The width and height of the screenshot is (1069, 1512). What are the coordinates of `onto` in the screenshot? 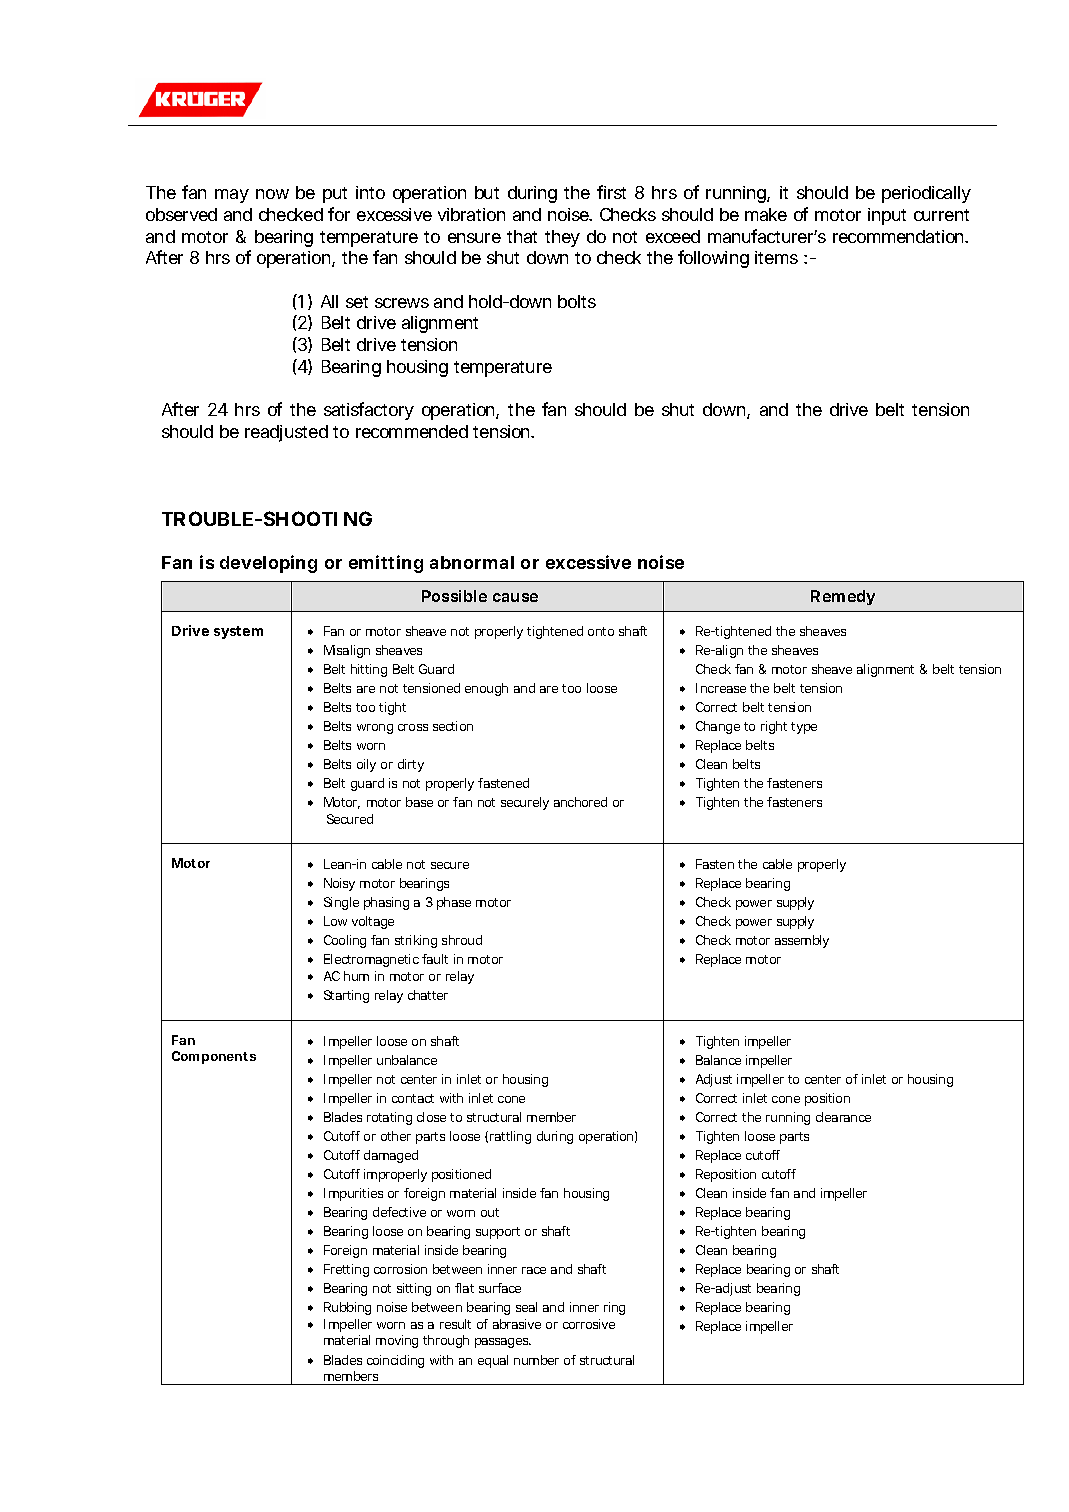 It's located at (601, 631).
